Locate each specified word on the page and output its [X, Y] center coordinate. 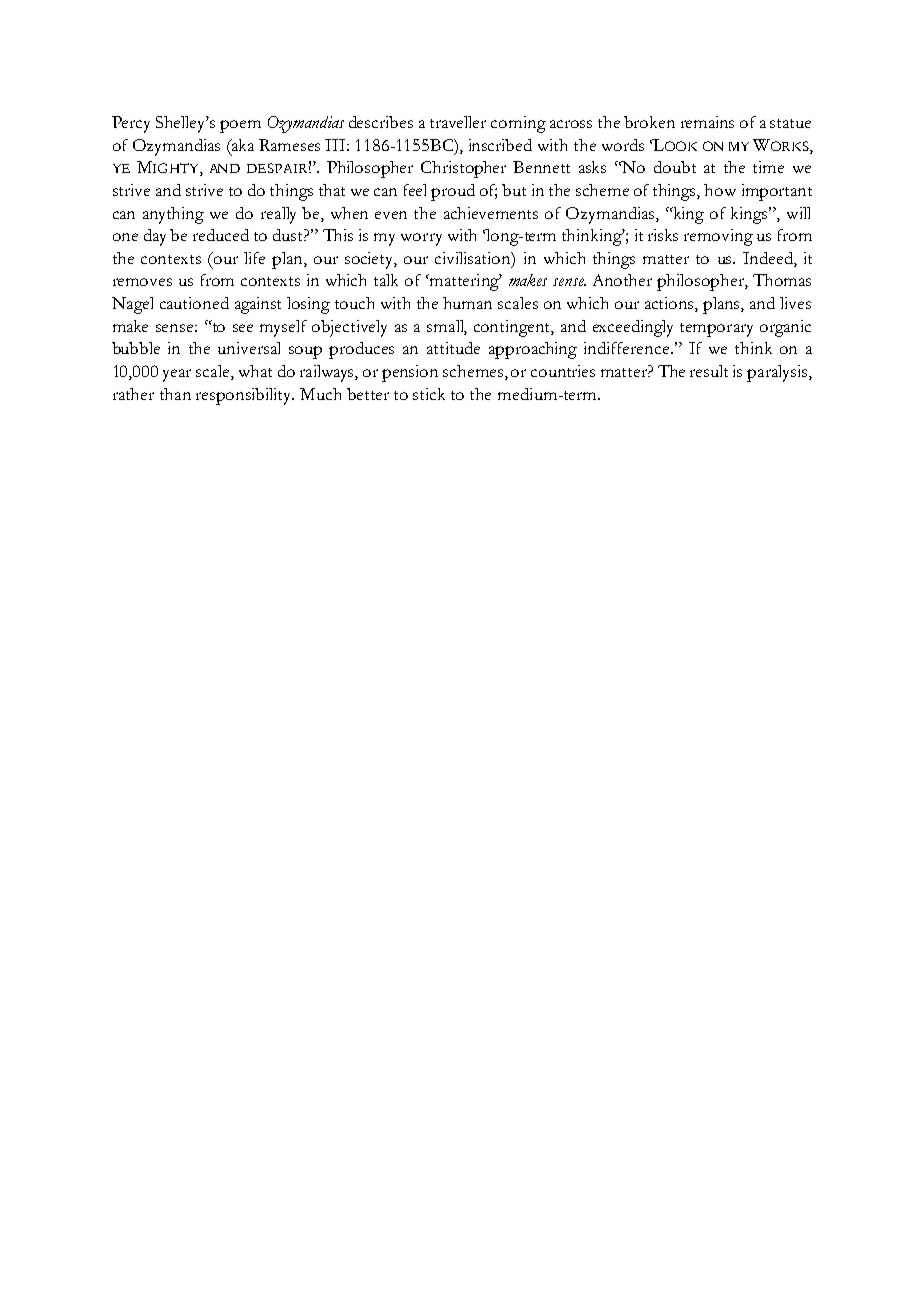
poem [240, 126]
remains [707, 122]
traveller [458, 122]
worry [421, 239]
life [254, 258]
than [175, 394]
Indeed [769, 258]
